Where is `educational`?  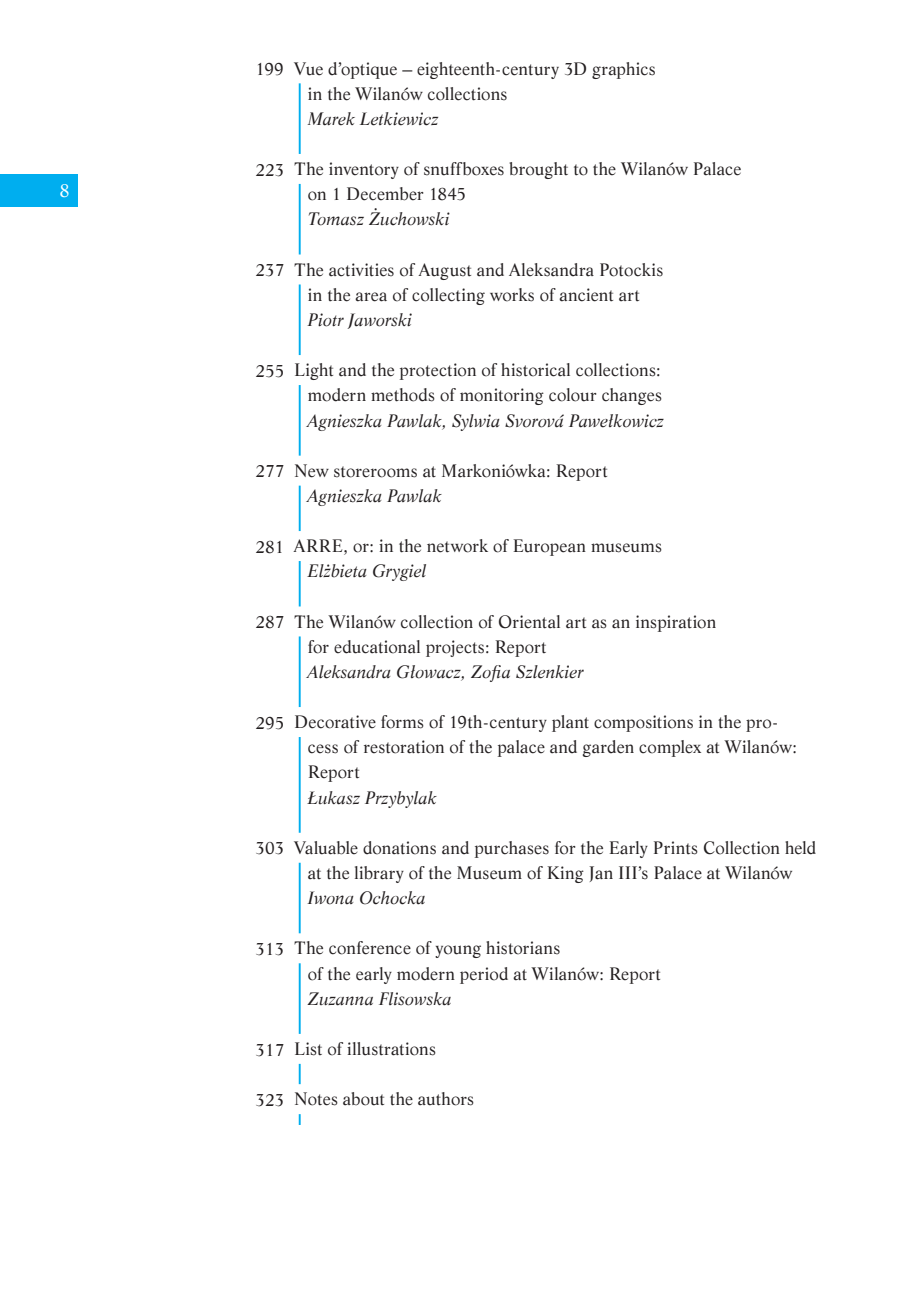
educational is located at coordinates (377, 647).
